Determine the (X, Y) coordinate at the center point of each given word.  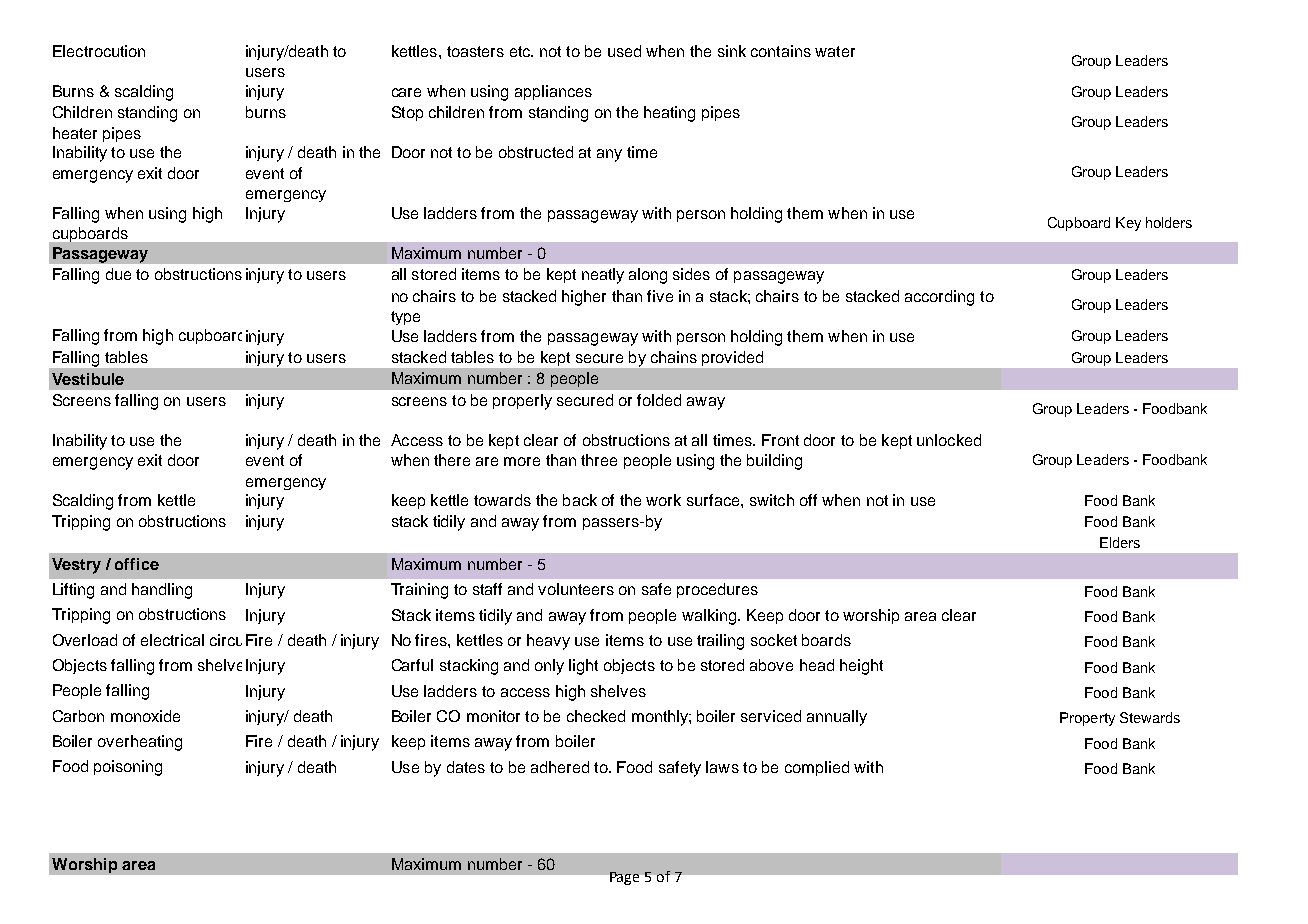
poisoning (128, 768)
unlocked (949, 440)
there (452, 460)
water (835, 51)
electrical (172, 640)
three (599, 460)
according (939, 298)
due (118, 274)
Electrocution (99, 51)
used (624, 51)
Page (624, 878)
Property (1087, 719)
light (583, 667)
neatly (603, 276)
